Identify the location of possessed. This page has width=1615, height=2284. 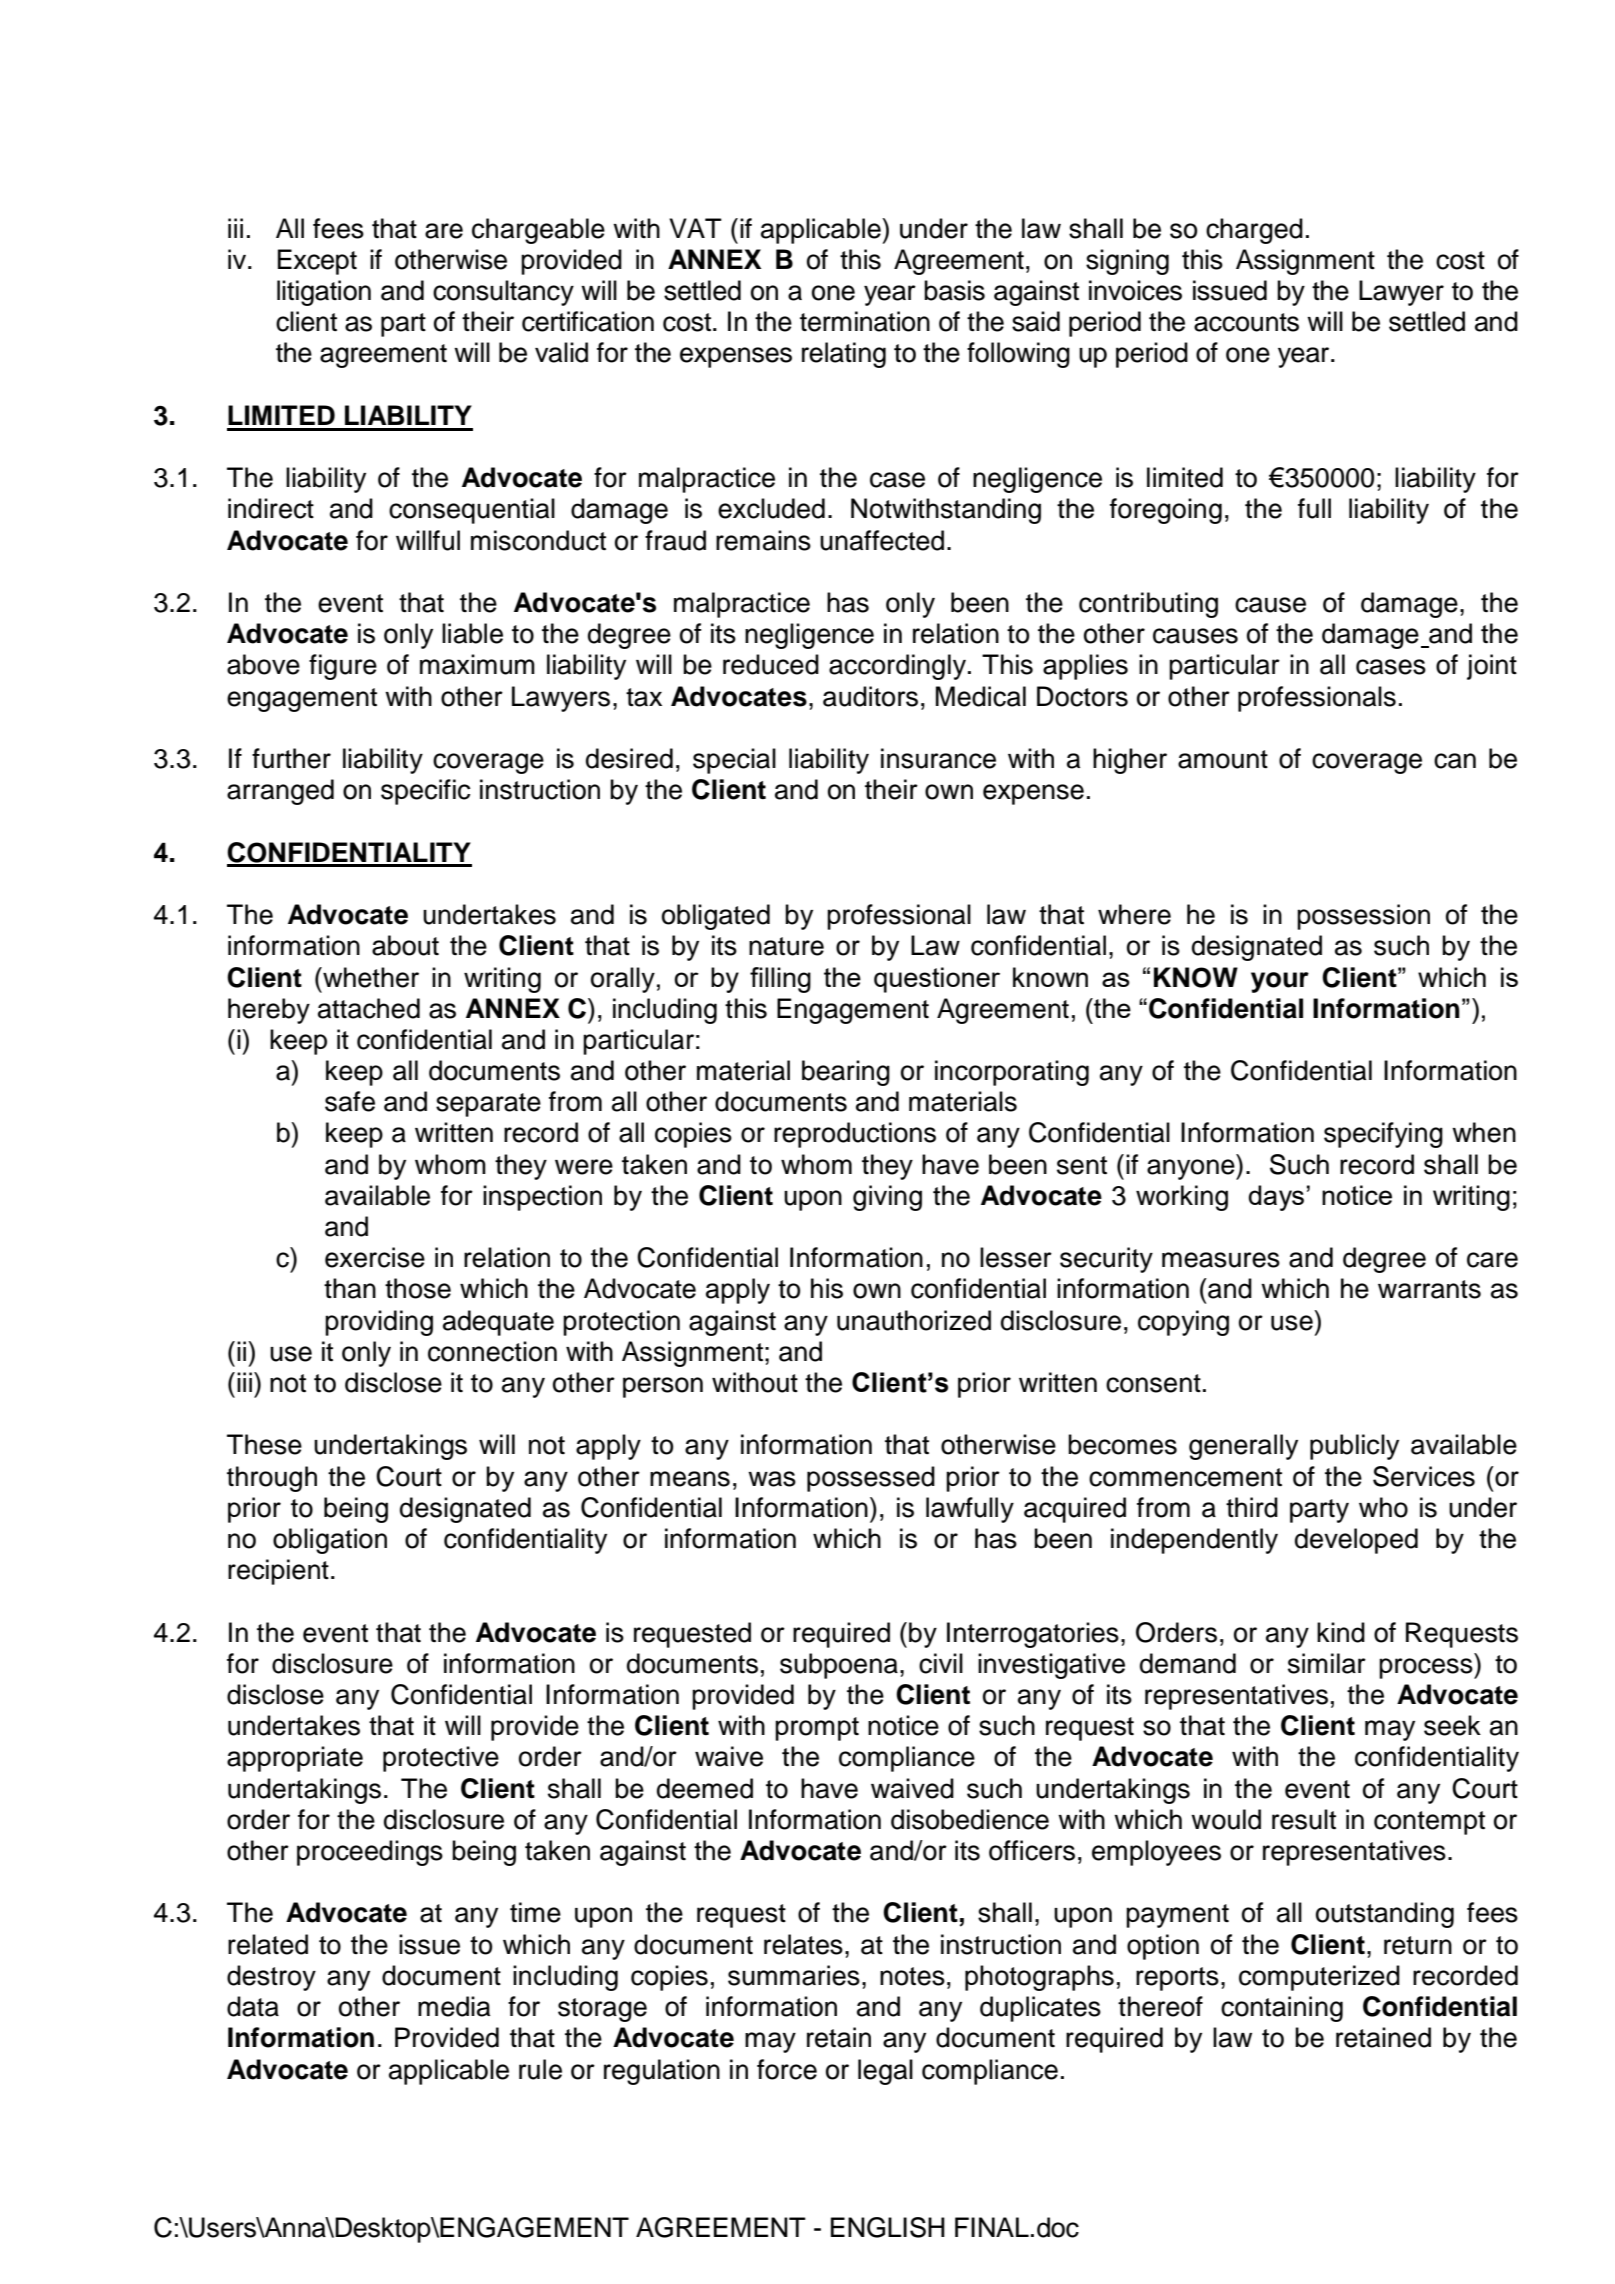
(871, 1479).
